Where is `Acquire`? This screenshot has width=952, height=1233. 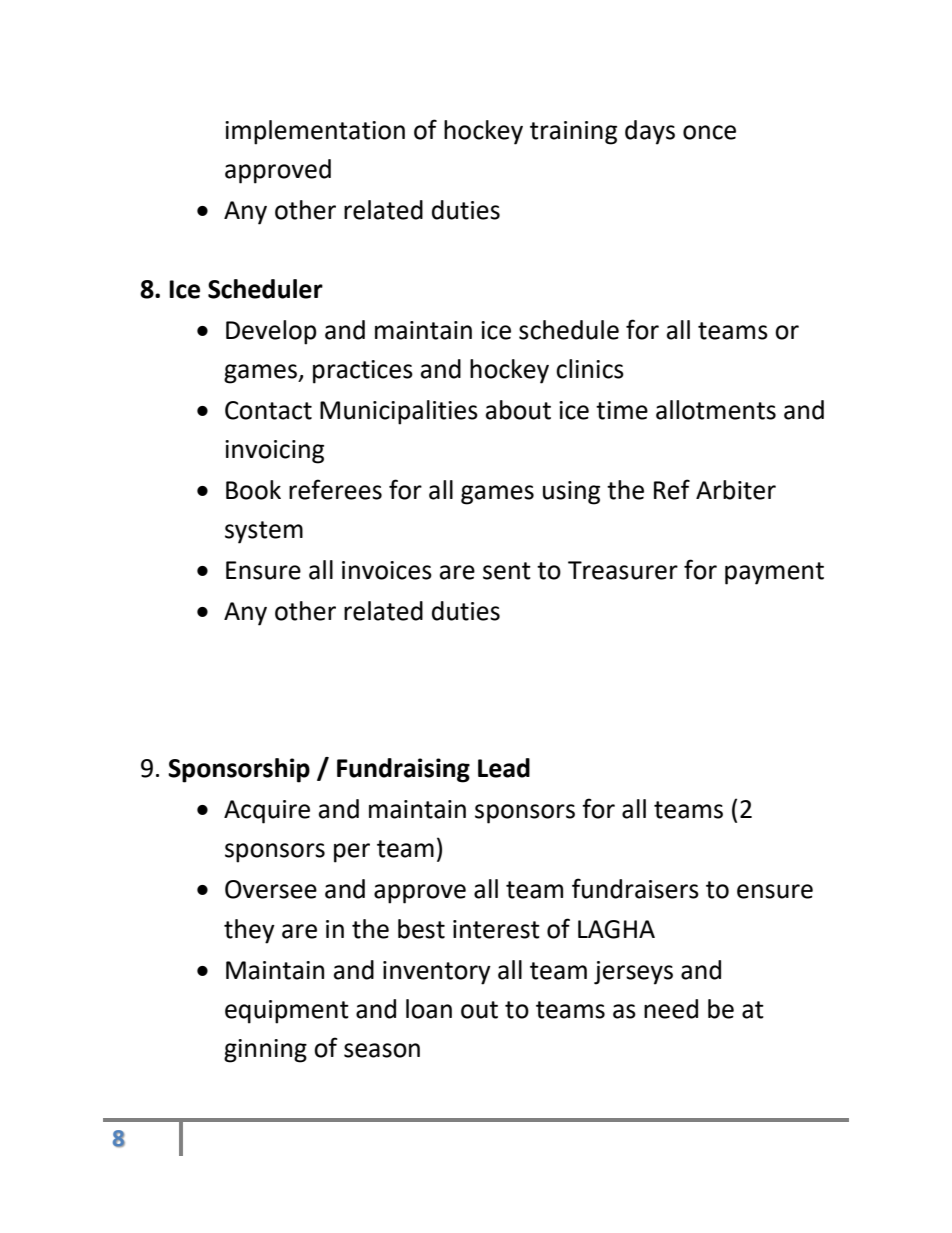
Acquire is located at coordinates (267, 812).
